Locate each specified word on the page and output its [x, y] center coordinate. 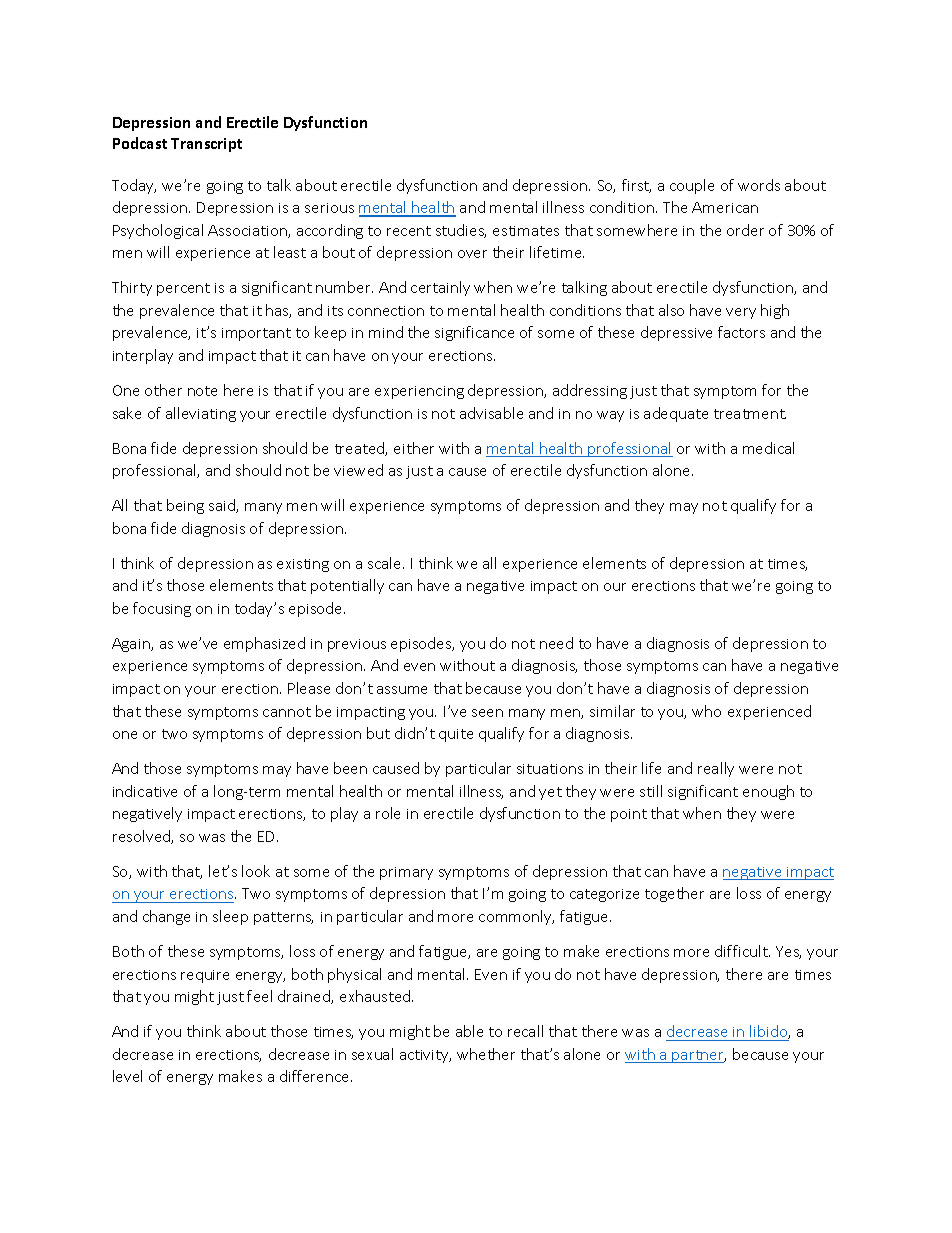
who [706, 711]
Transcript [206, 145]
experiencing [419, 392]
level [127, 1076]
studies [461, 231]
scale [386, 563]
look [256, 871]
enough [768, 792]
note [202, 391]
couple [692, 186]
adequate [676, 414]
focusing [162, 609]
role [388, 813]
